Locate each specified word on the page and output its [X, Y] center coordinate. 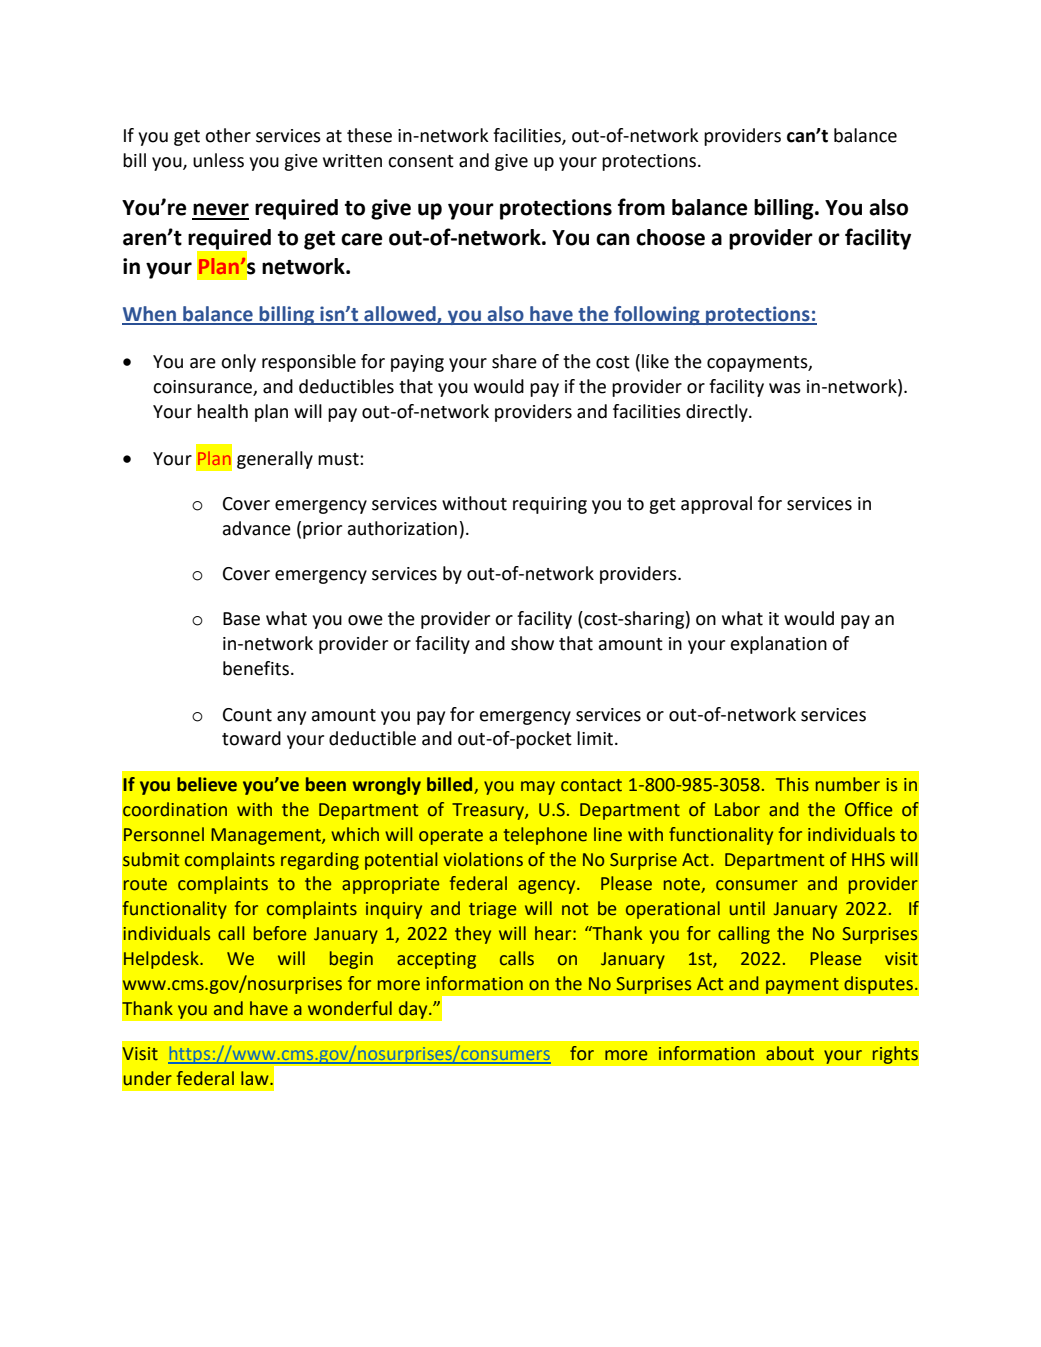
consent [421, 161]
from [641, 207]
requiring [550, 505]
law [256, 1078]
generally [275, 460]
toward [251, 738]
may [538, 788]
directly [718, 413]
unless [218, 160]
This [792, 784]
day [414, 1010]
